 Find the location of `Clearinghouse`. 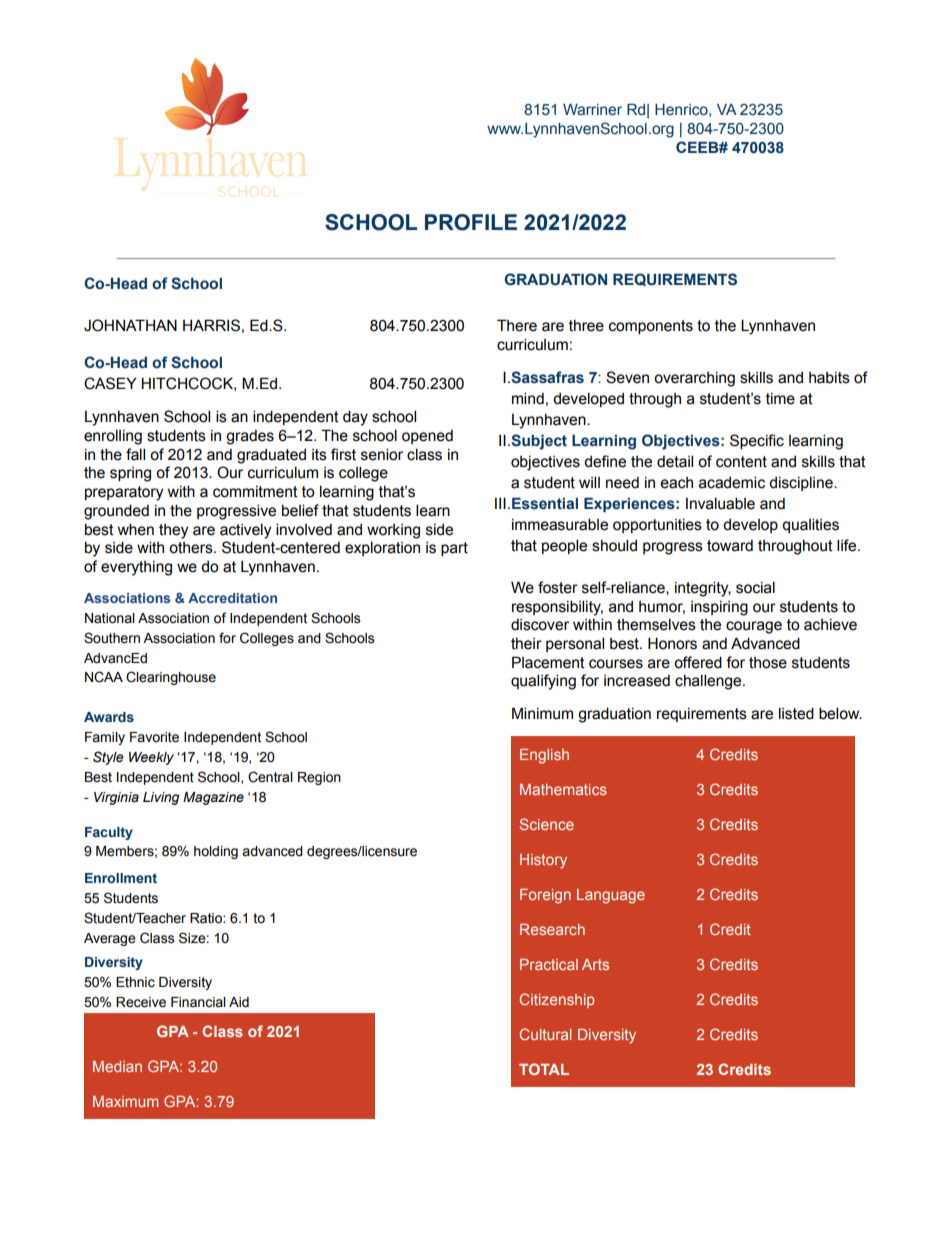

Clearinghouse is located at coordinates (171, 678).
